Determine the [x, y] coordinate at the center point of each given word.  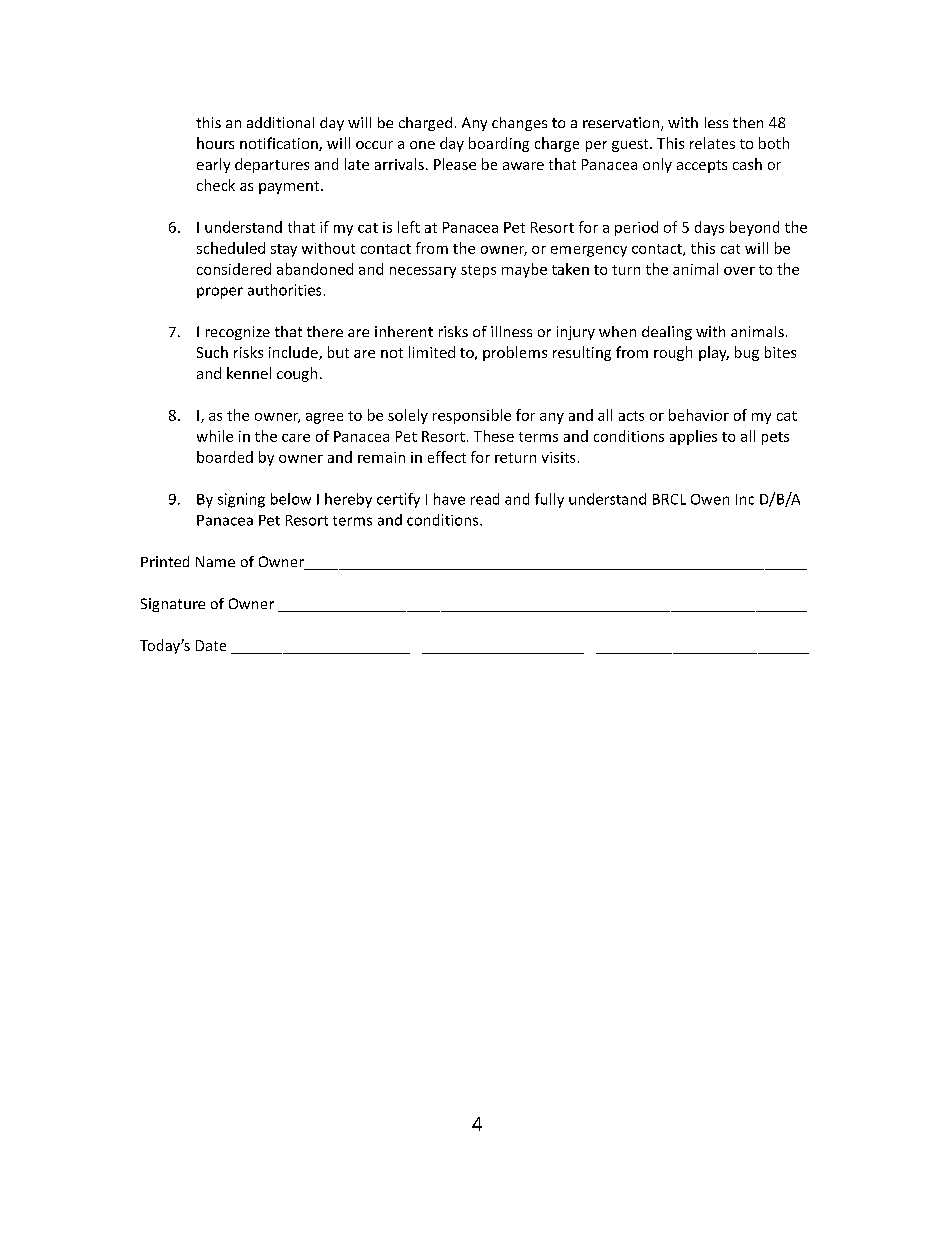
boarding [499, 144]
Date [211, 645]
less [716, 122]
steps [478, 271]
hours [215, 143]
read [485, 499]
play [714, 353]
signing [241, 500]
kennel [249, 373]
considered [234, 269]
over [739, 271]
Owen [710, 499]
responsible [472, 416]
